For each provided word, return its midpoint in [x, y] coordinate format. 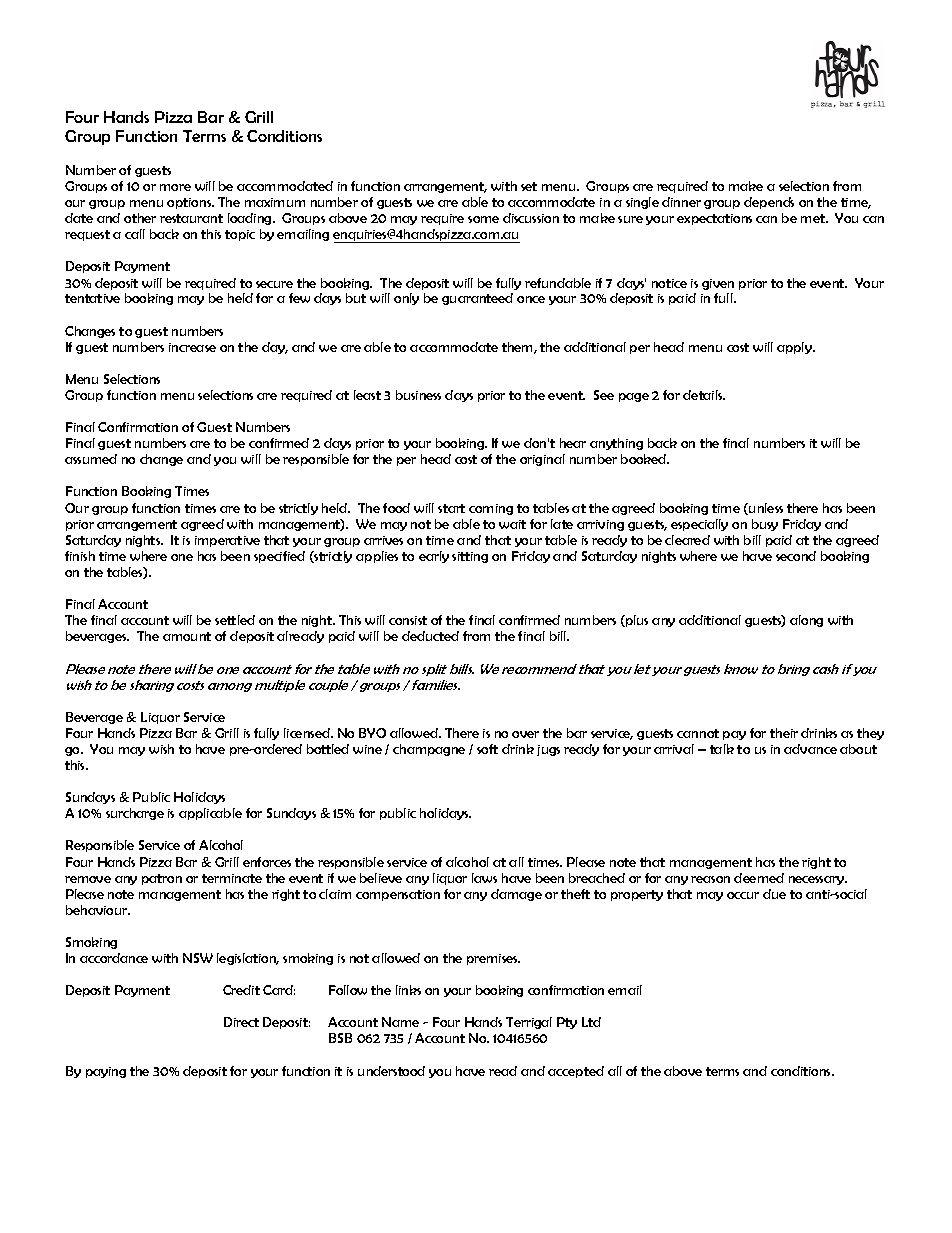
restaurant [191, 218]
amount [187, 636]
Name [400, 1022]
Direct [241, 1022]
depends [769, 203]
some [483, 219]
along [806, 621]
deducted [430, 636]
